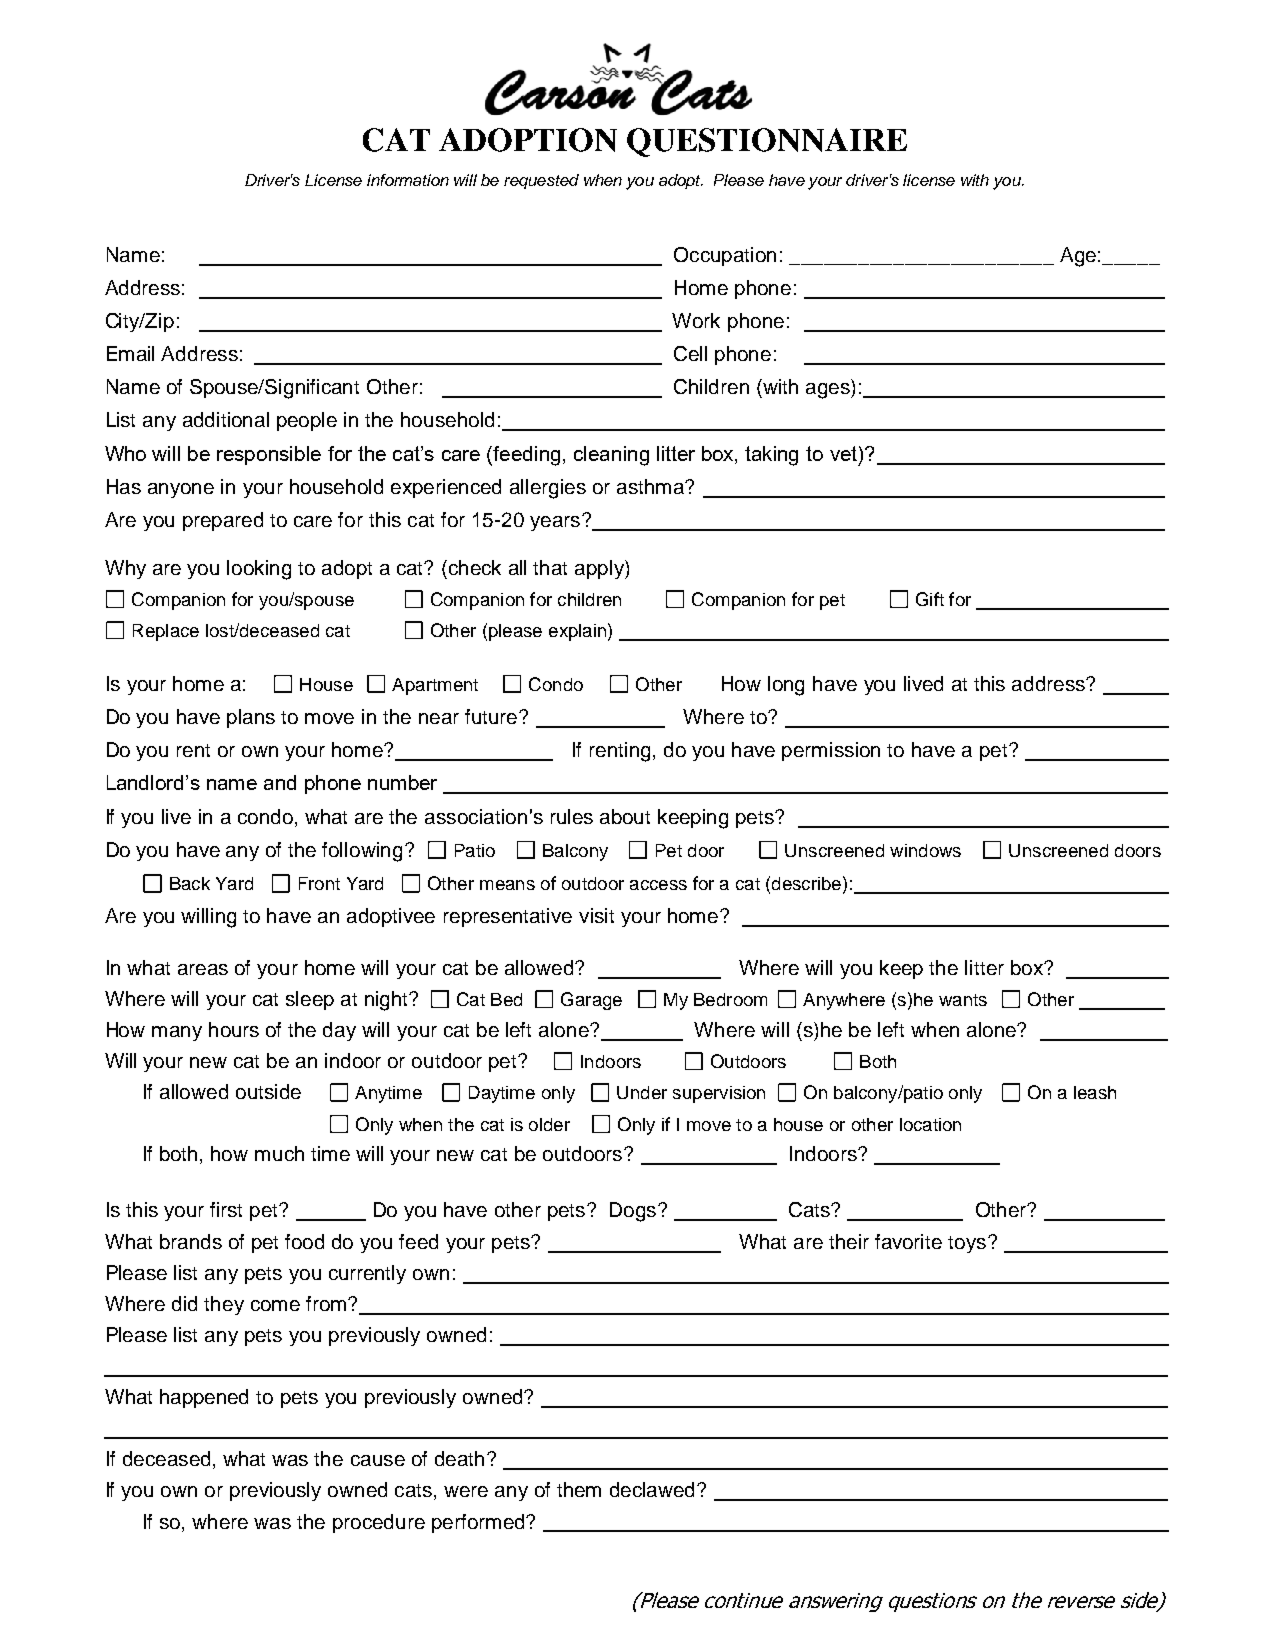 The width and height of the image is (1269, 1642). Describe the element at coordinates (967, 1244) in the image. I see `toys` at that location.
